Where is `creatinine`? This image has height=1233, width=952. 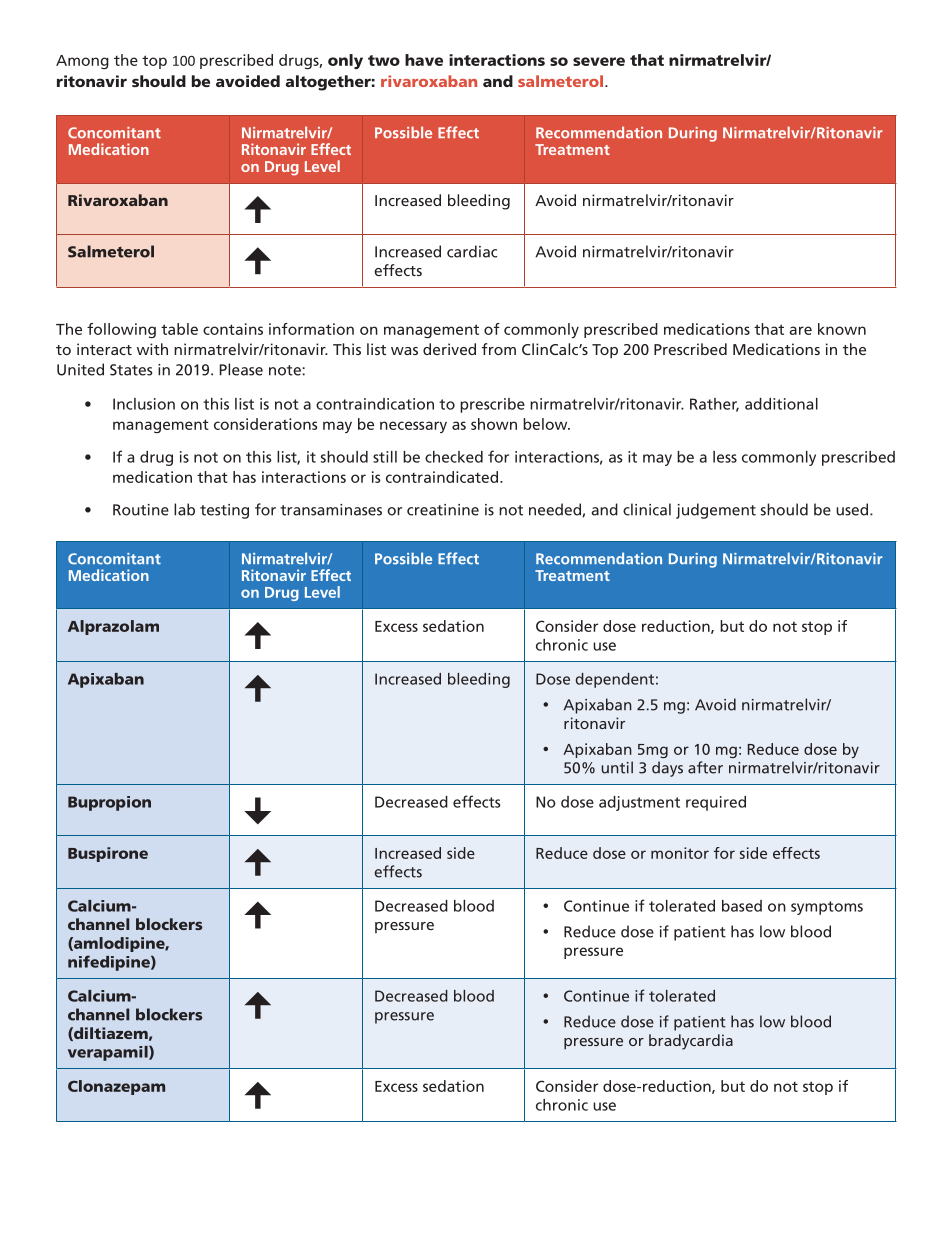
creatinine is located at coordinates (443, 510).
